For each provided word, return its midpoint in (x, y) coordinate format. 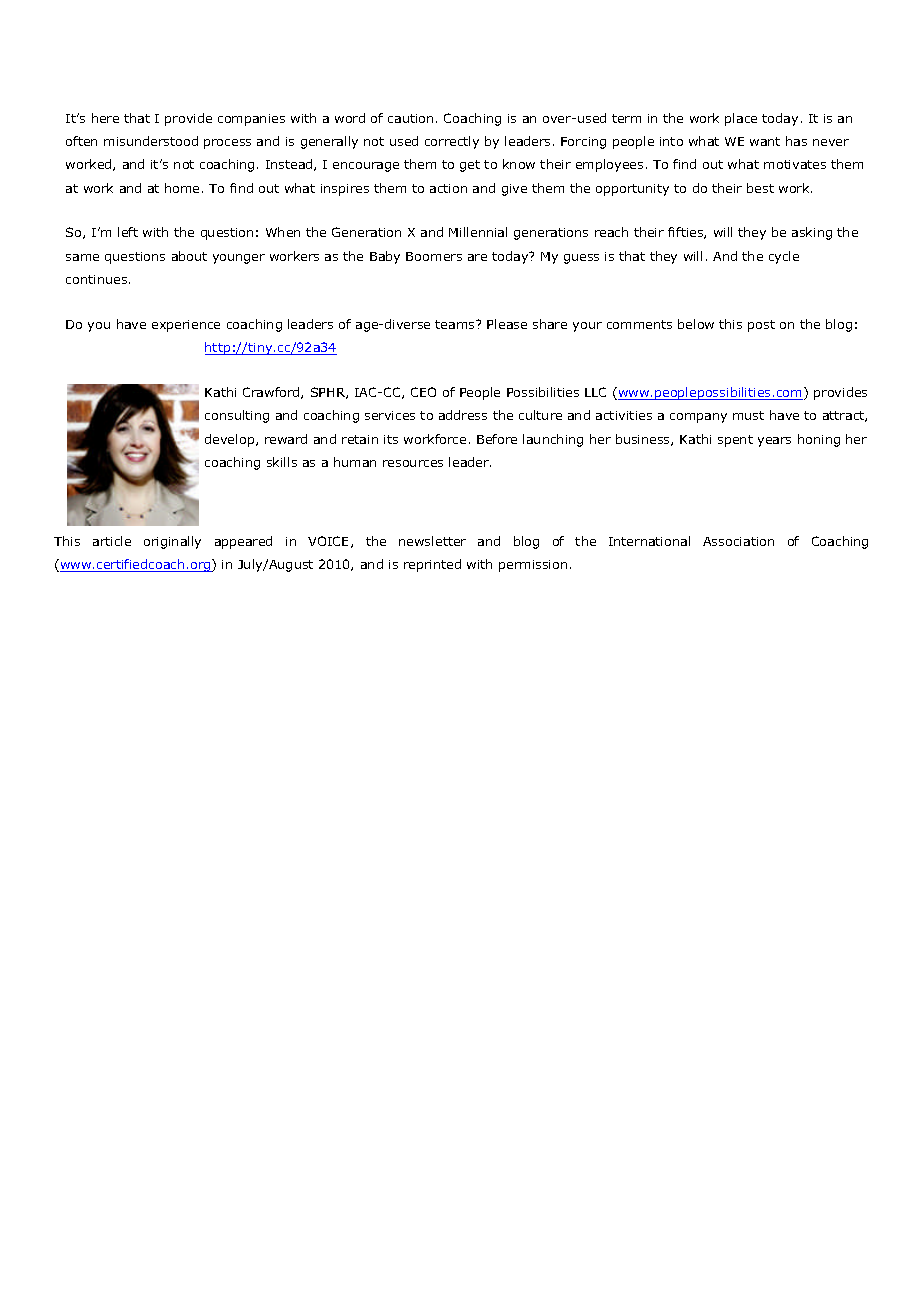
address (463, 415)
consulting (237, 416)
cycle (784, 257)
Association (738, 541)
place (741, 119)
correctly (452, 142)
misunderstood (151, 141)
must (748, 415)
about (189, 256)
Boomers (434, 256)
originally (172, 542)
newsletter (432, 541)
